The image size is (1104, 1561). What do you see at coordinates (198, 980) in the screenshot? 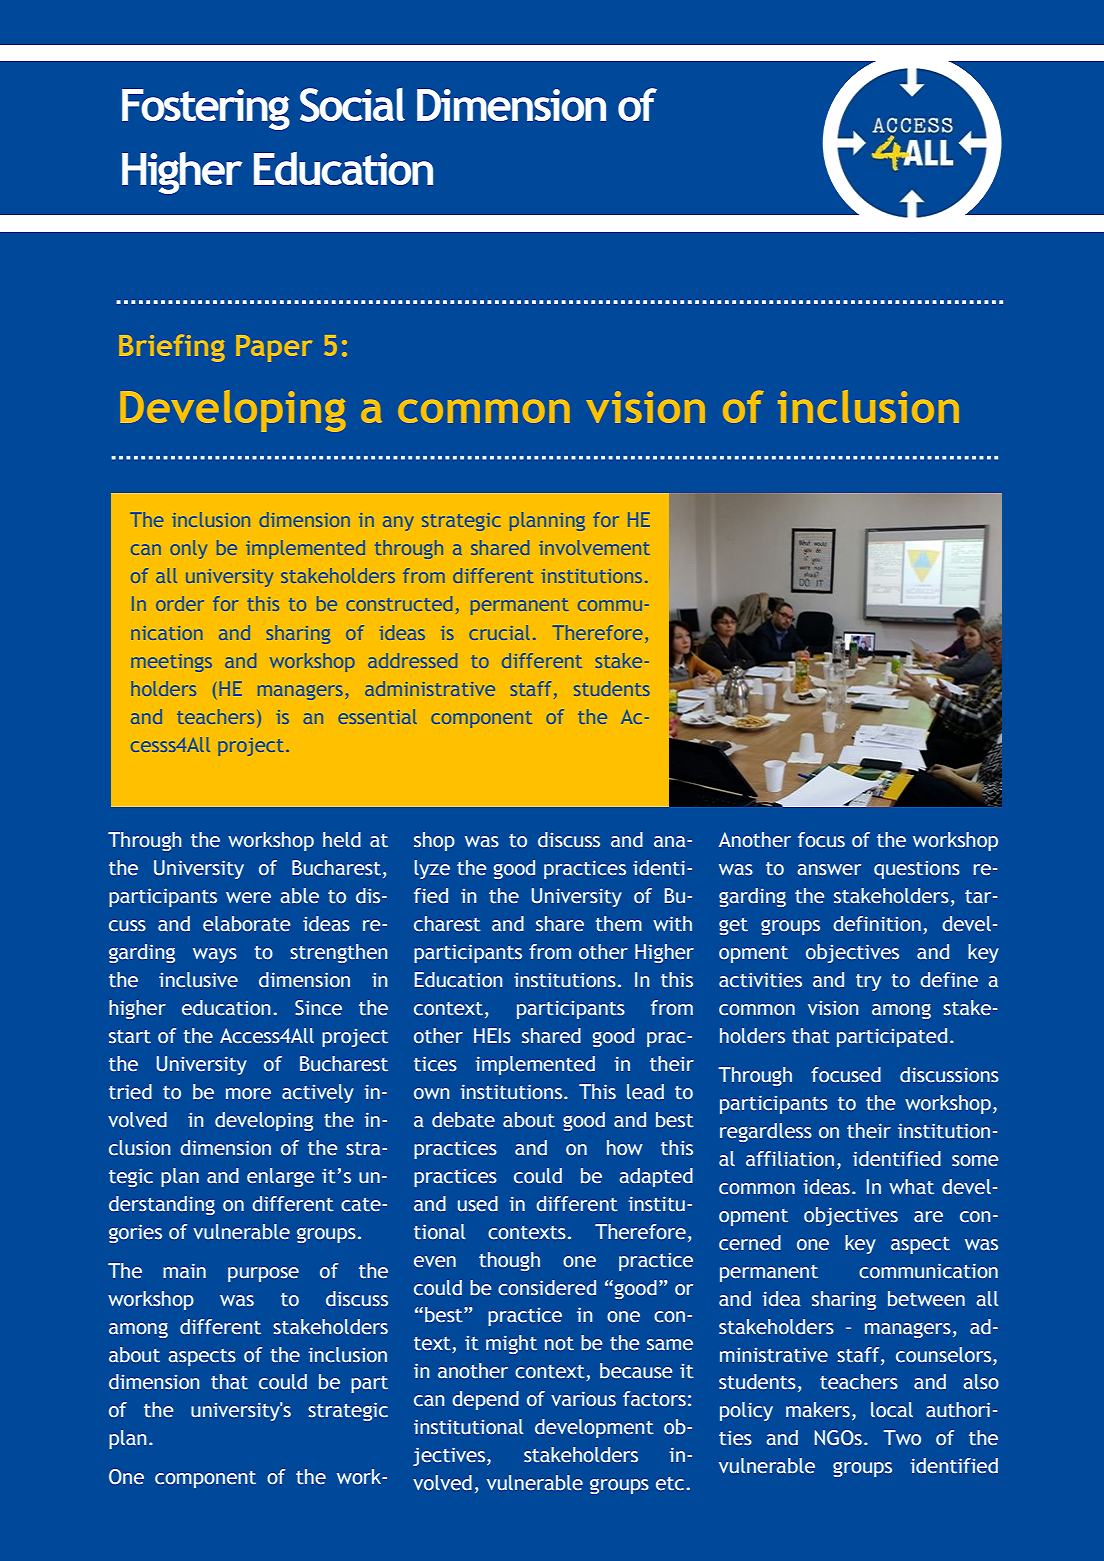
I see `inclusive` at bounding box center [198, 980].
